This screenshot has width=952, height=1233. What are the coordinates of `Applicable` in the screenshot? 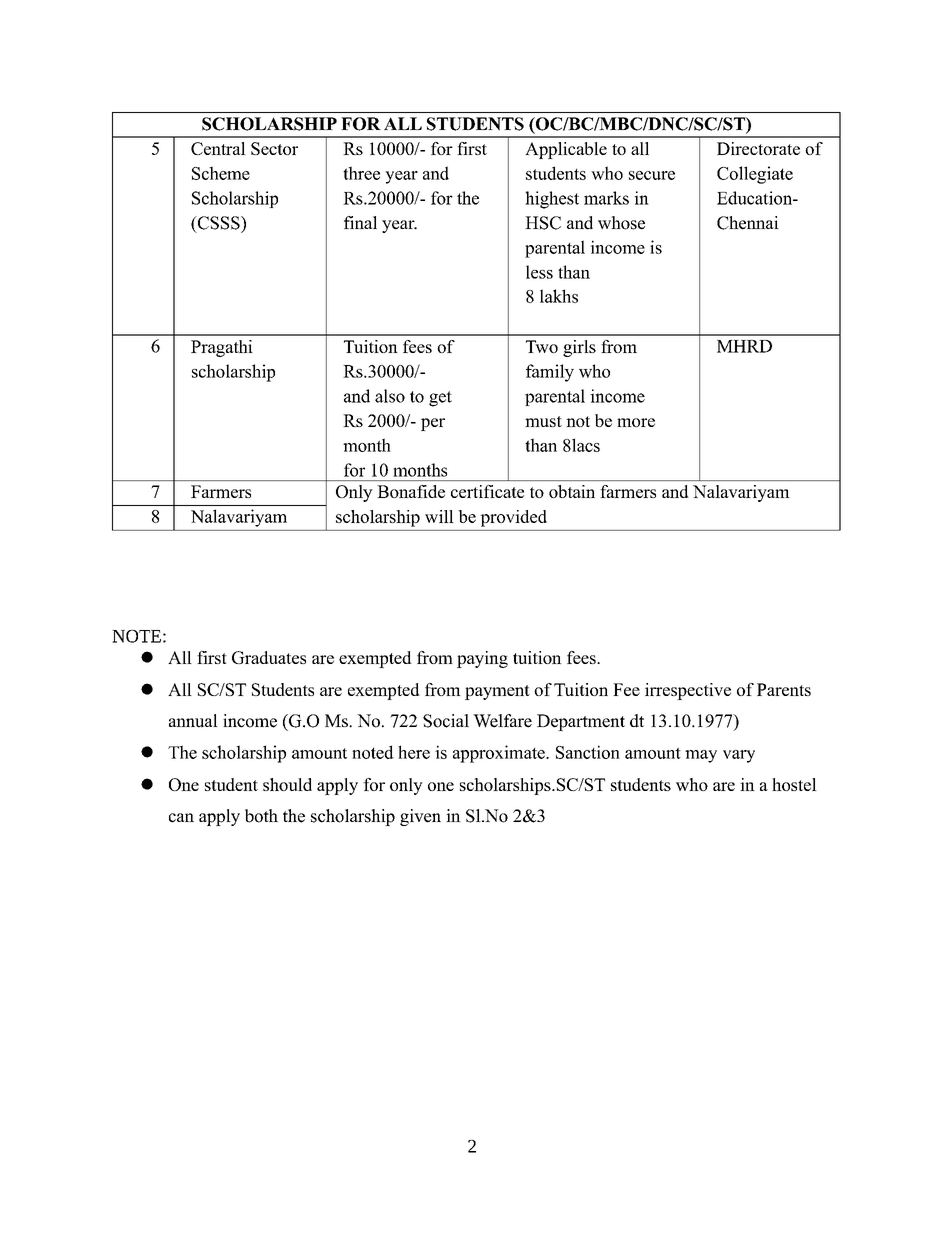 It's located at (566, 150).
